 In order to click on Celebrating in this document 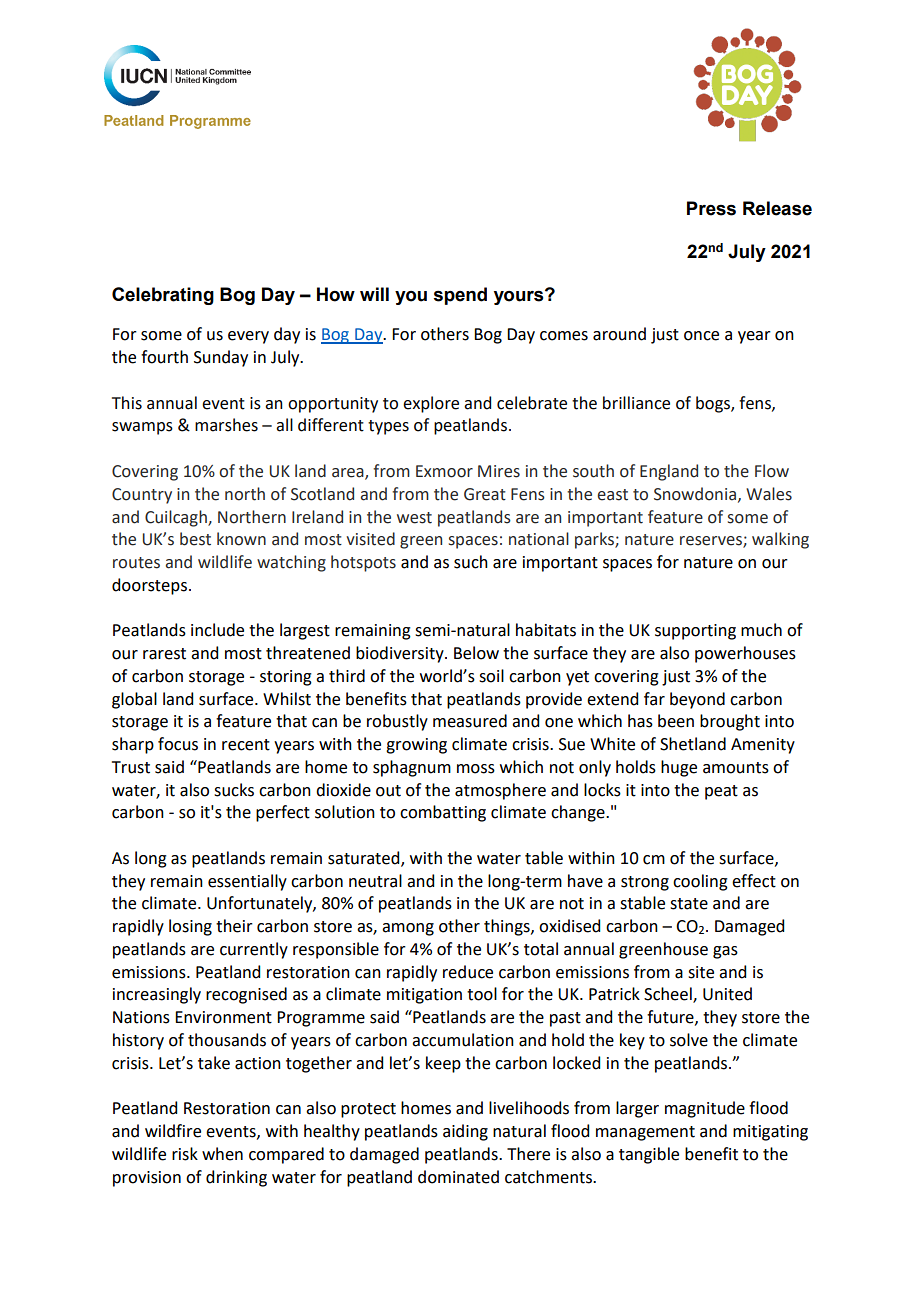, I will do `click(163, 296)`.
